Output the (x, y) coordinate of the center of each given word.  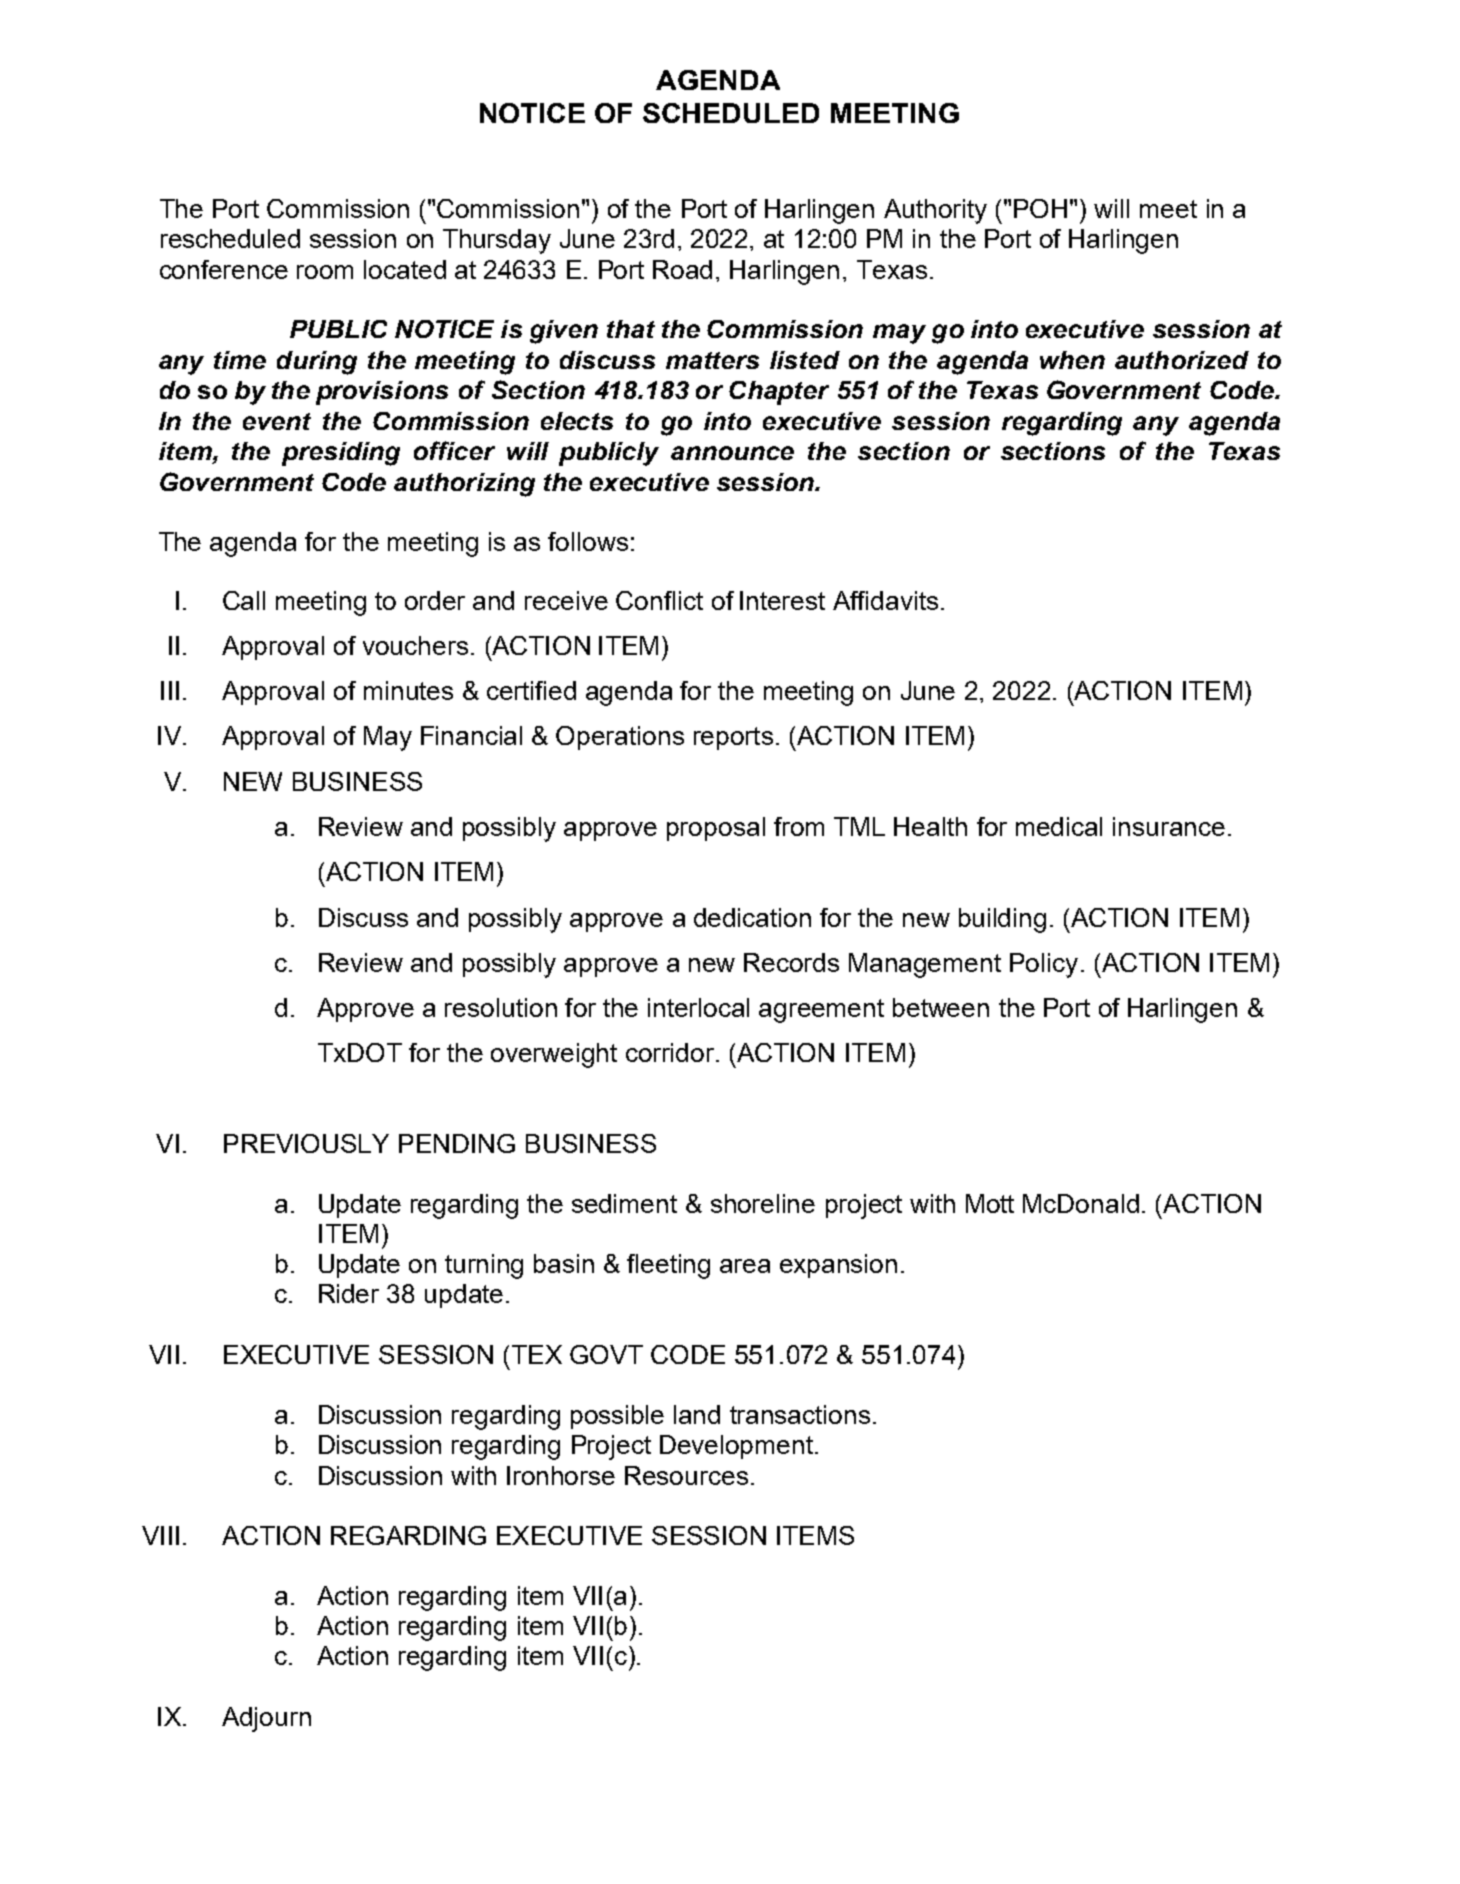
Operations (620, 738)
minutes (408, 690)
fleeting (668, 1266)
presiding (341, 454)
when (1072, 360)
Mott (990, 1203)
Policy (1044, 965)
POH (1040, 208)
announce (732, 453)
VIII (160, 1535)
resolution (501, 1007)
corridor (671, 1052)
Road (682, 269)
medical (1059, 826)
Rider (349, 1293)
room (325, 272)
